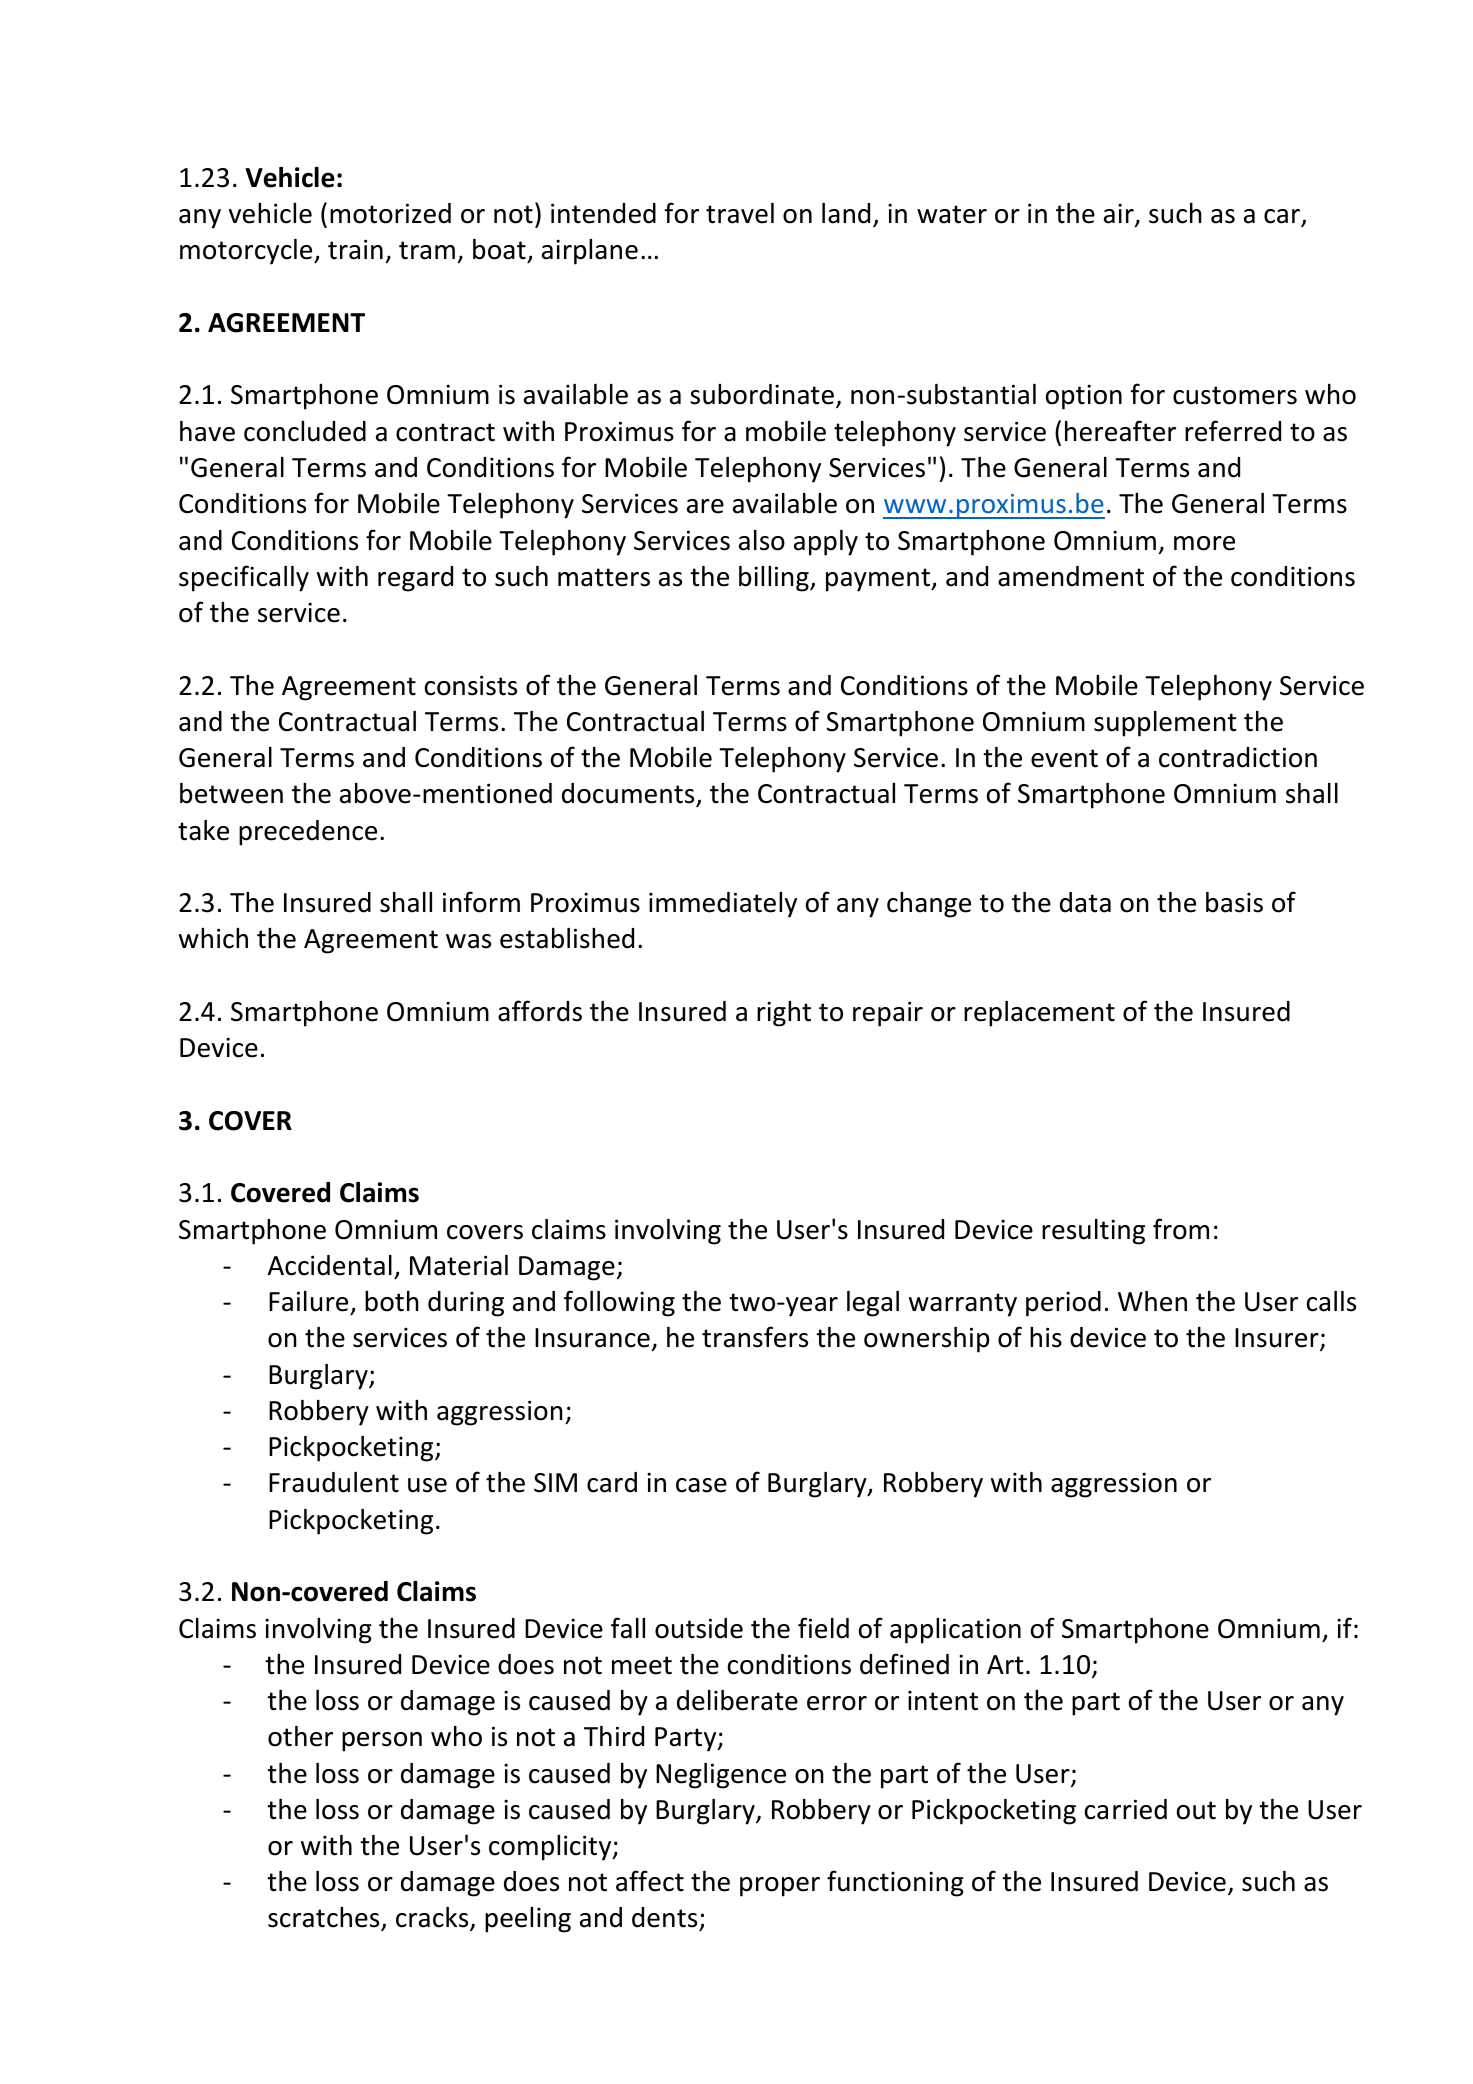 The height and width of the image is (2084, 1473). What do you see at coordinates (775, 579) in the image?
I see `billing` at bounding box center [775, 579].
